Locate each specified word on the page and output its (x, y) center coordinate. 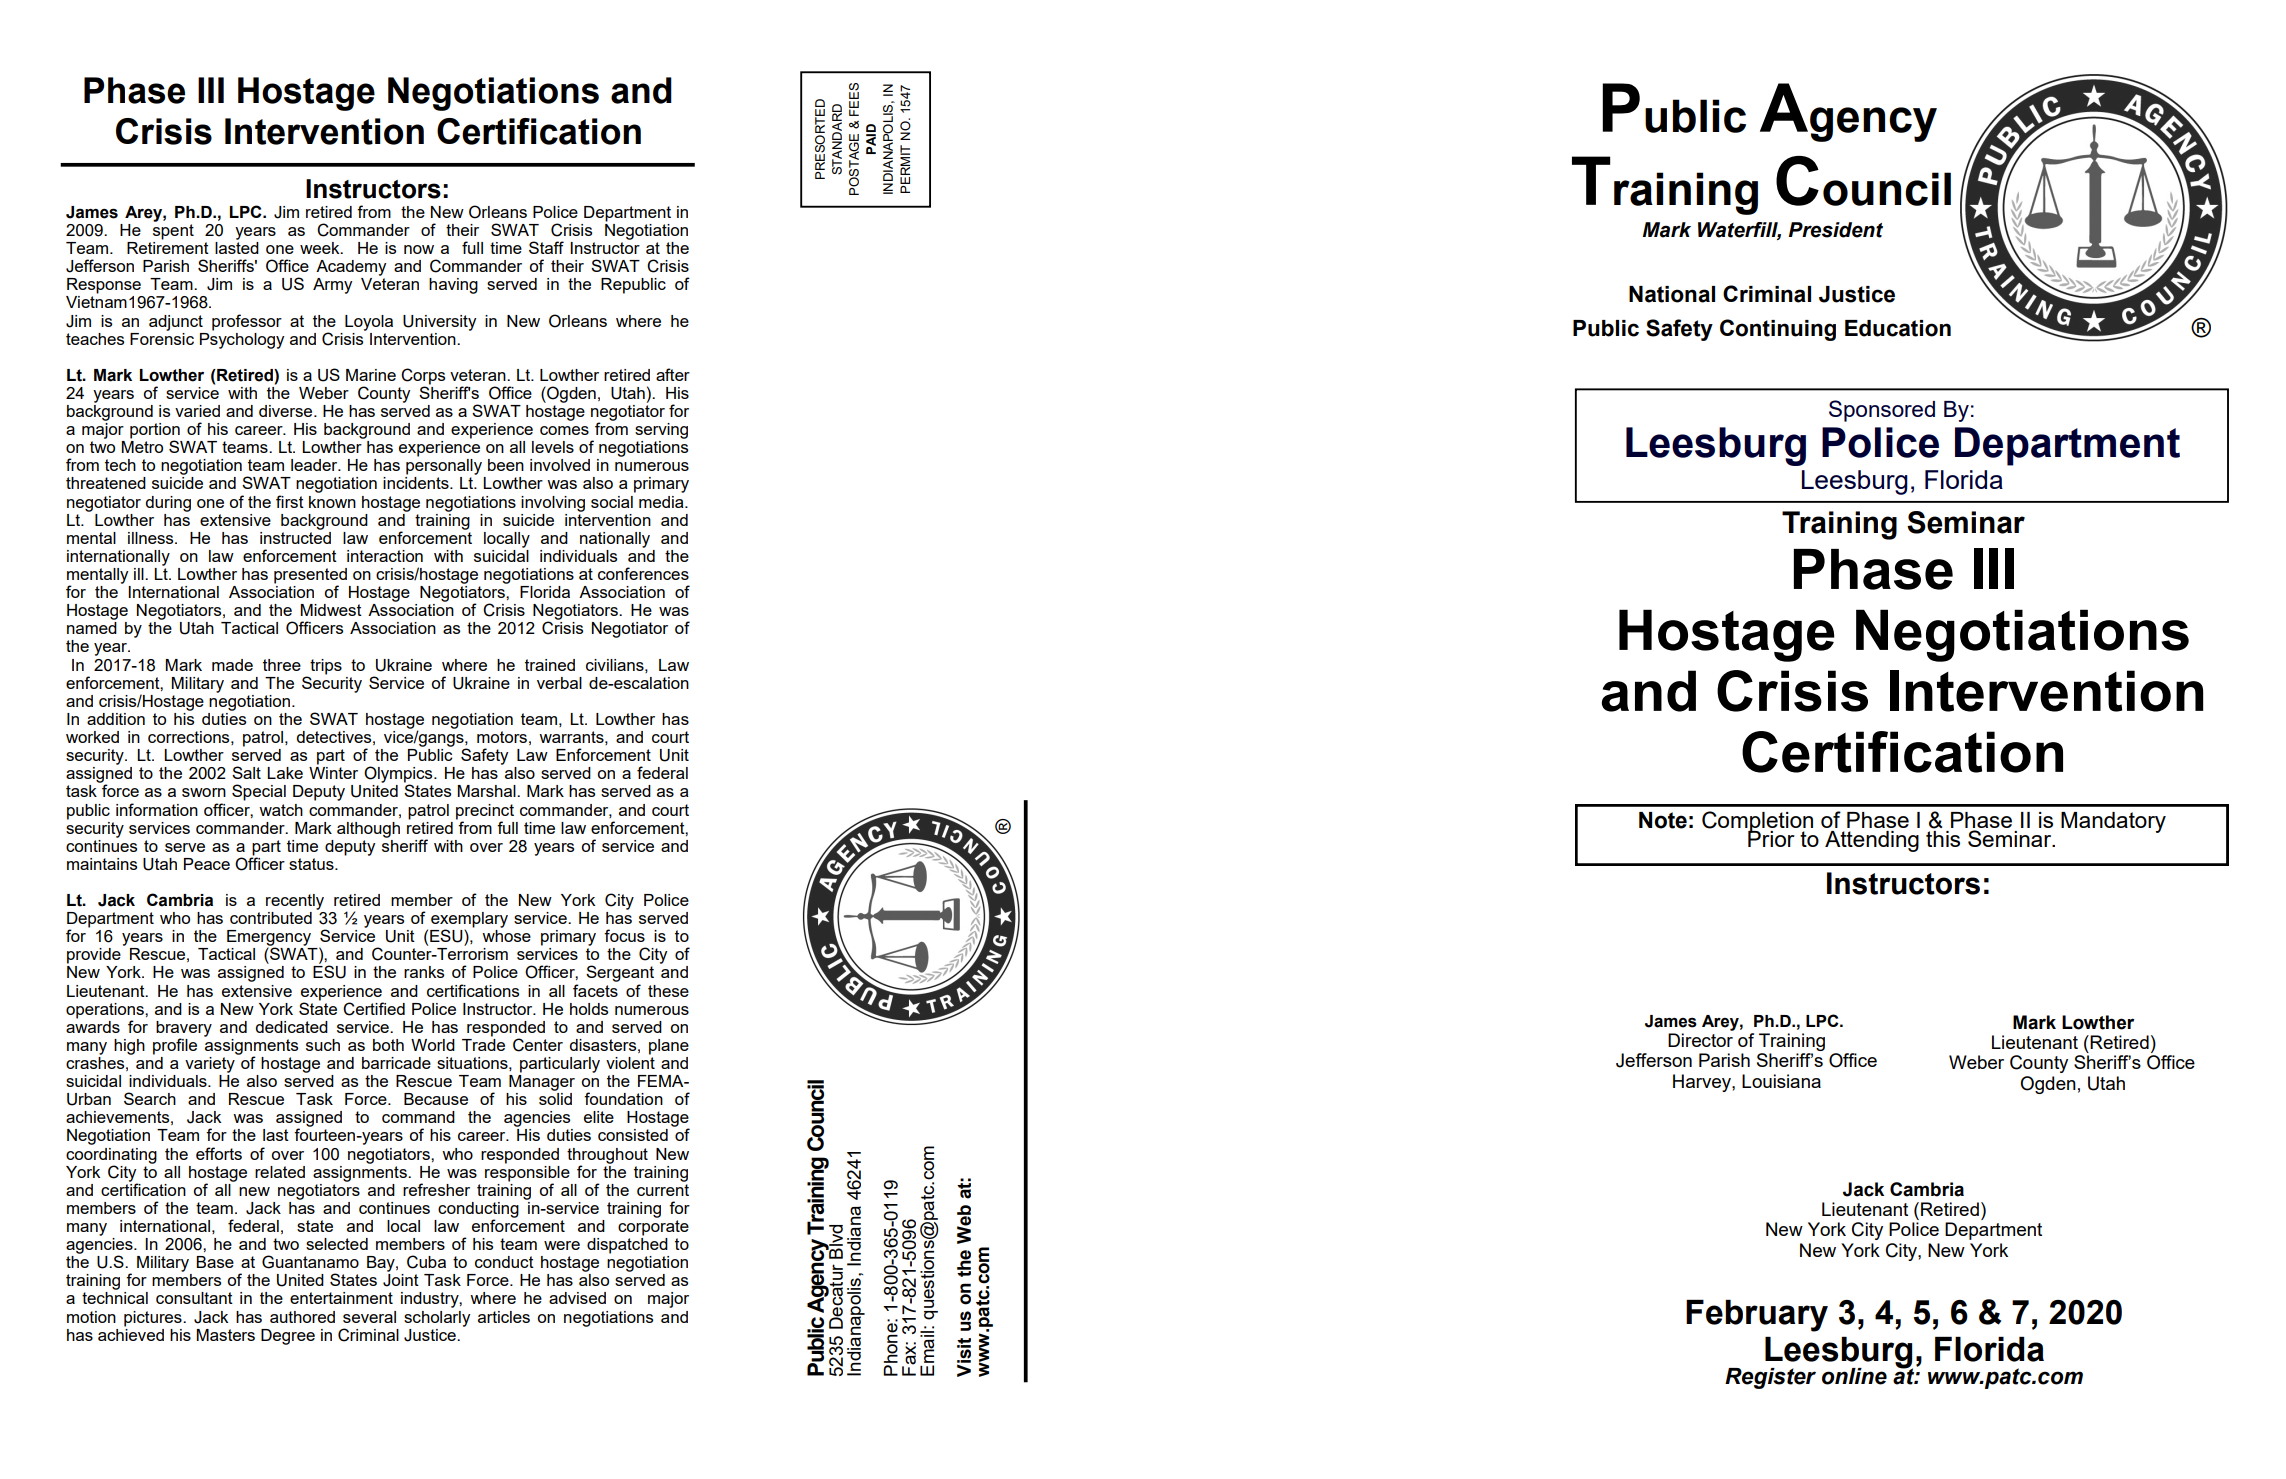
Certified (374, 1009)
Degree (288, 1337)
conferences (643, 573)
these (668, 991)
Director (1700, 1040)
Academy (351, 268)
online (1854, 1376)
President (1836, 230)
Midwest (331, 610)
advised (577, 1298)
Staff (546, 247)
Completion (1757, 823)
